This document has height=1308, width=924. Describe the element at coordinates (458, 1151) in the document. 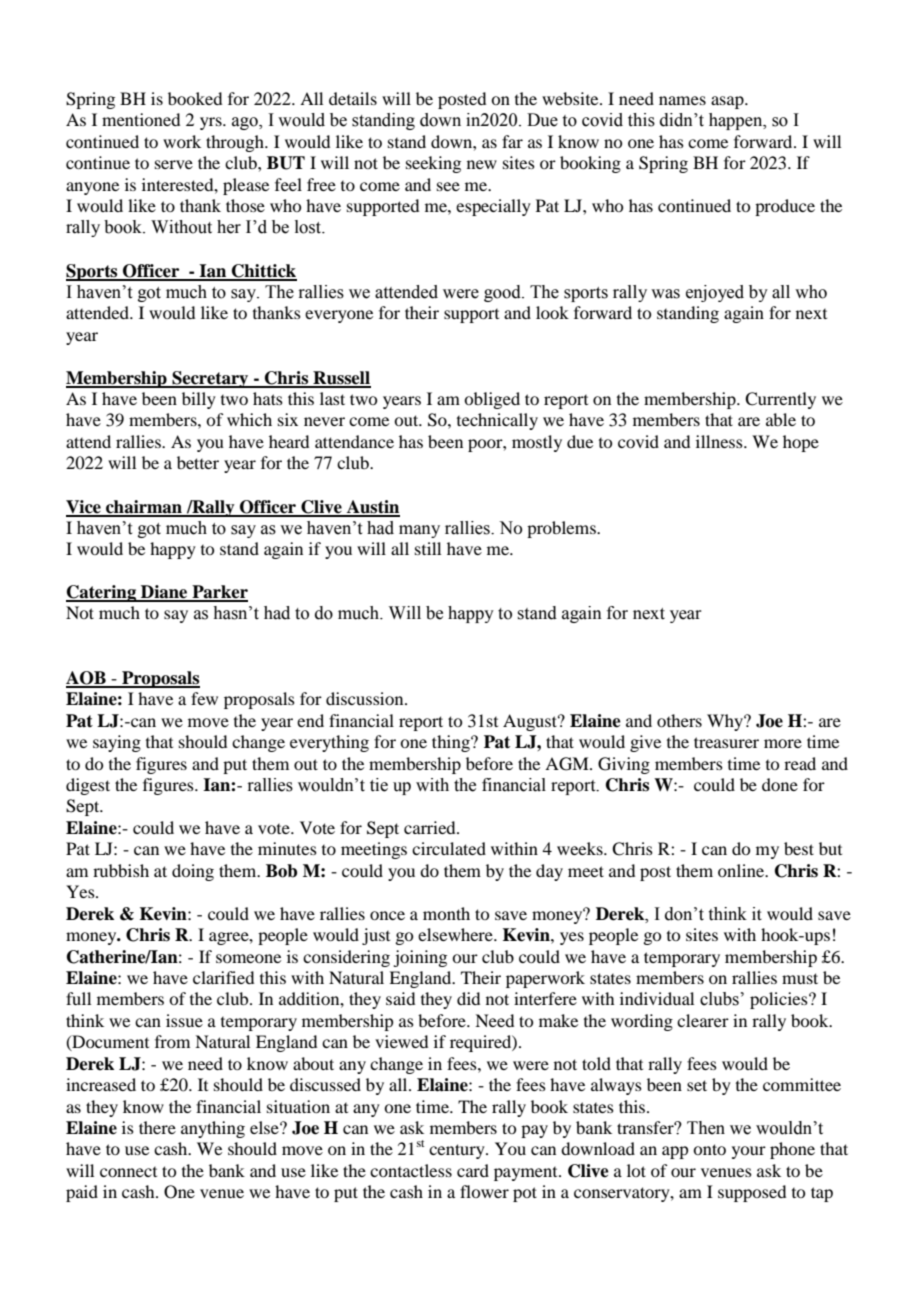

I see `century` at that location.
